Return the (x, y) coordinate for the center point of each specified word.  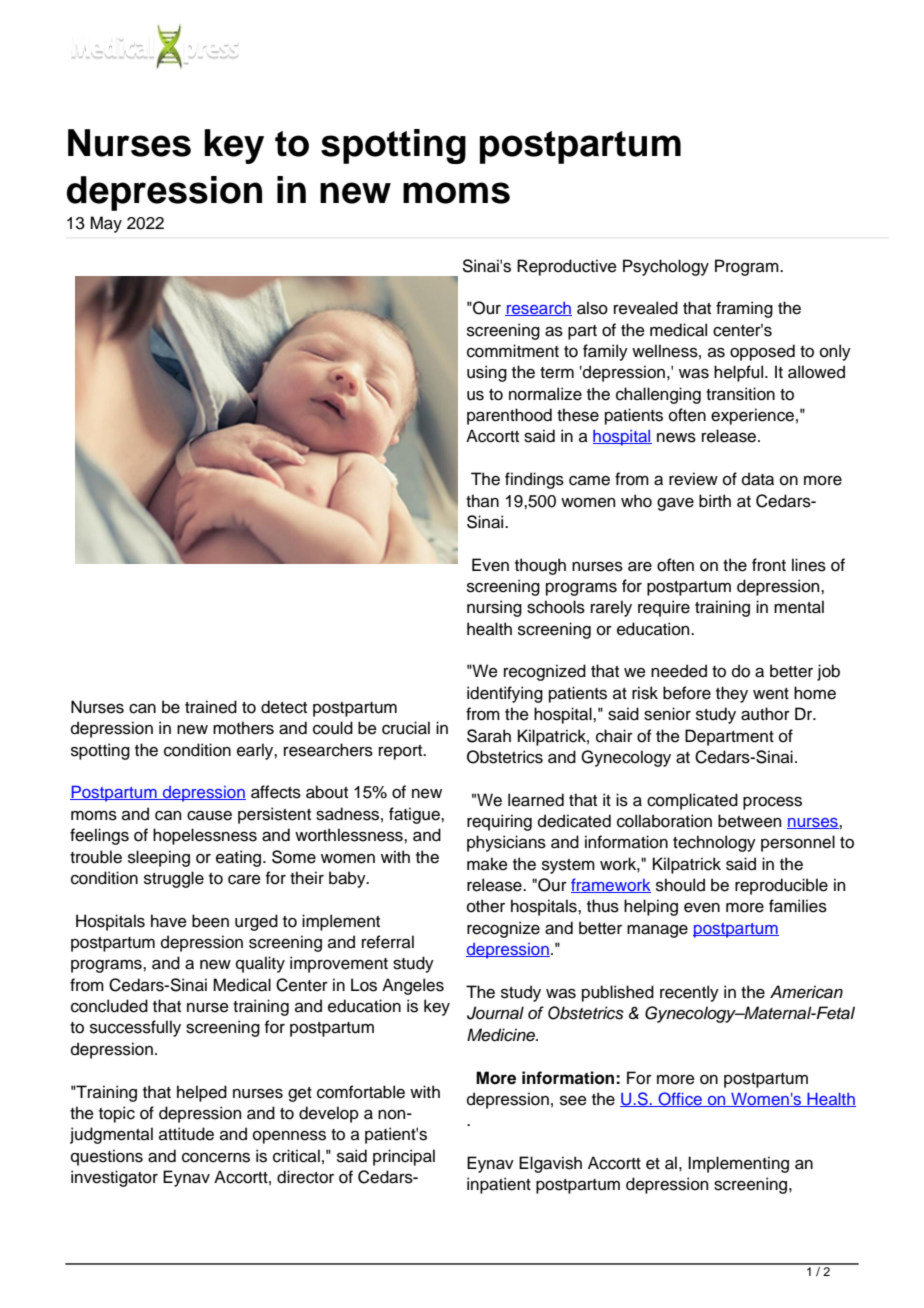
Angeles (413, 986)
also (592, 308)
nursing (494, 608)
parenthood (509, 416)
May (106, 224)
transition (740, 394)
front (769, 565)
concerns (216, 1158)
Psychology (666, 267)
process (772, 803)
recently (689, 993)
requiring (499, 822)
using (487, 373)
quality (260, 964)
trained (211, 707)
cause (209, 815)
